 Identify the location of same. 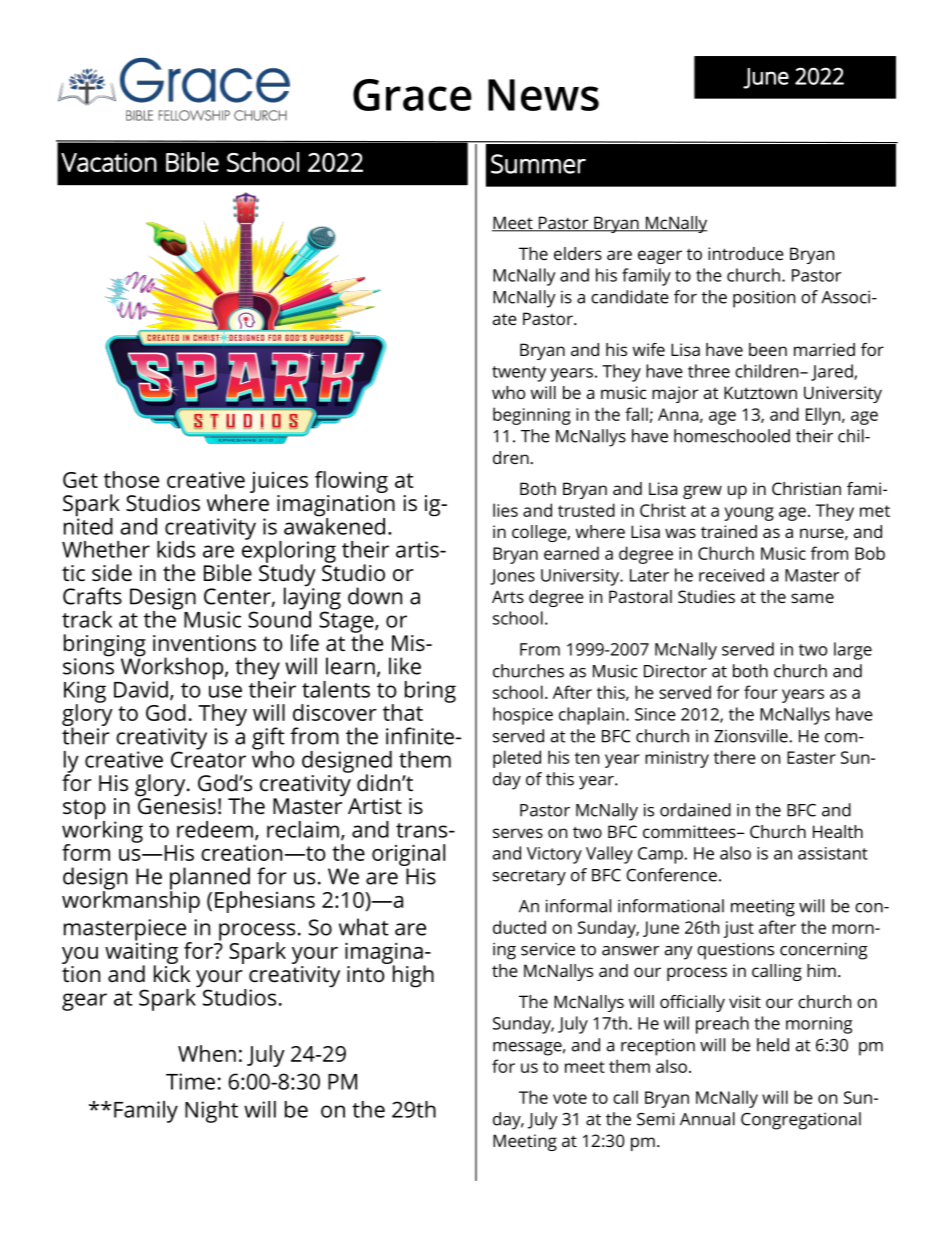
(812, 598).
